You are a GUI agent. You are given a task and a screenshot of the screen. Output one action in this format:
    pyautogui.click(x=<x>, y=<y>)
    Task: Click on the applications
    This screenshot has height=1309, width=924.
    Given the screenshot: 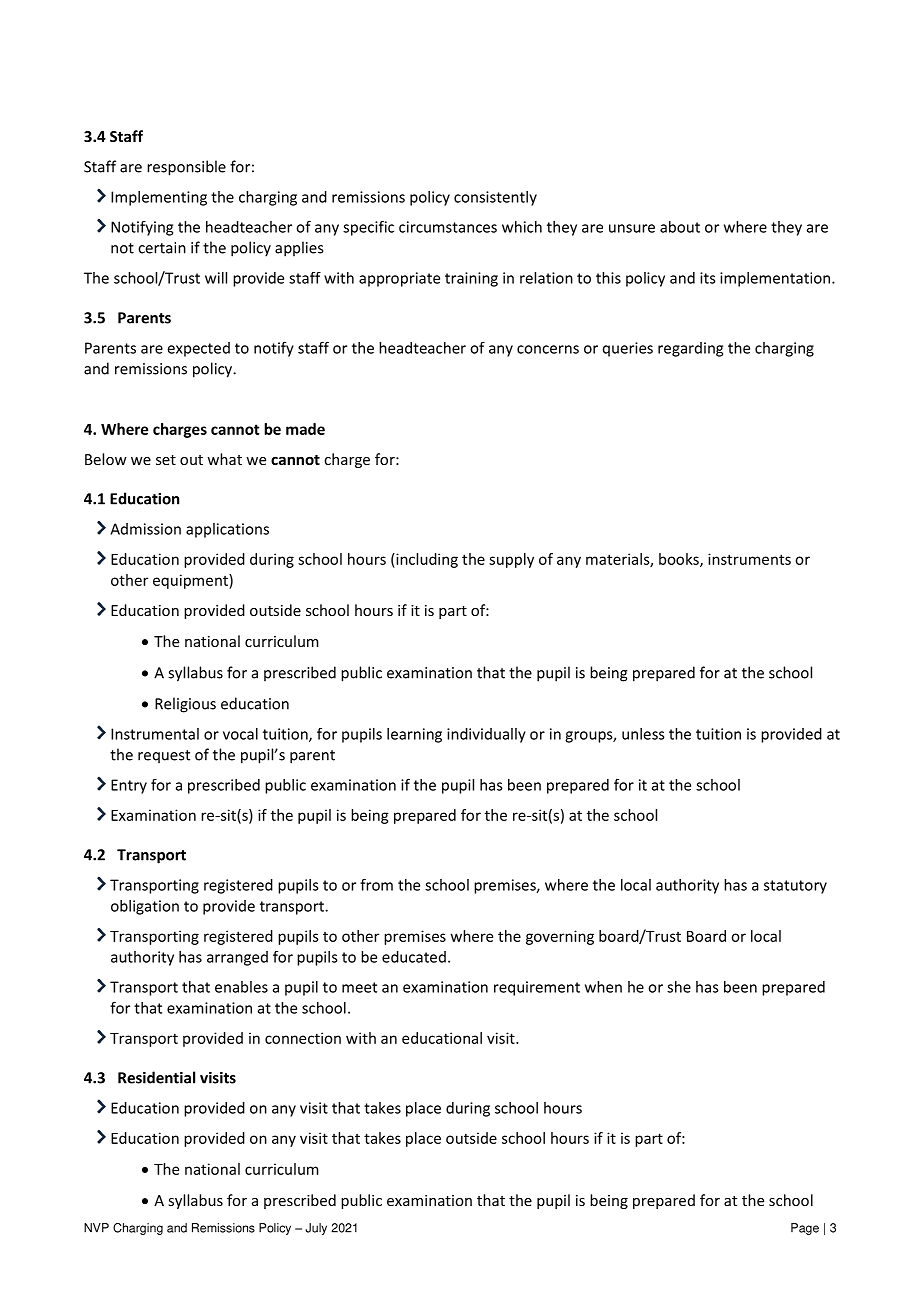 What is the action you would take?
    pyautogui.click(x=227, y=530)
